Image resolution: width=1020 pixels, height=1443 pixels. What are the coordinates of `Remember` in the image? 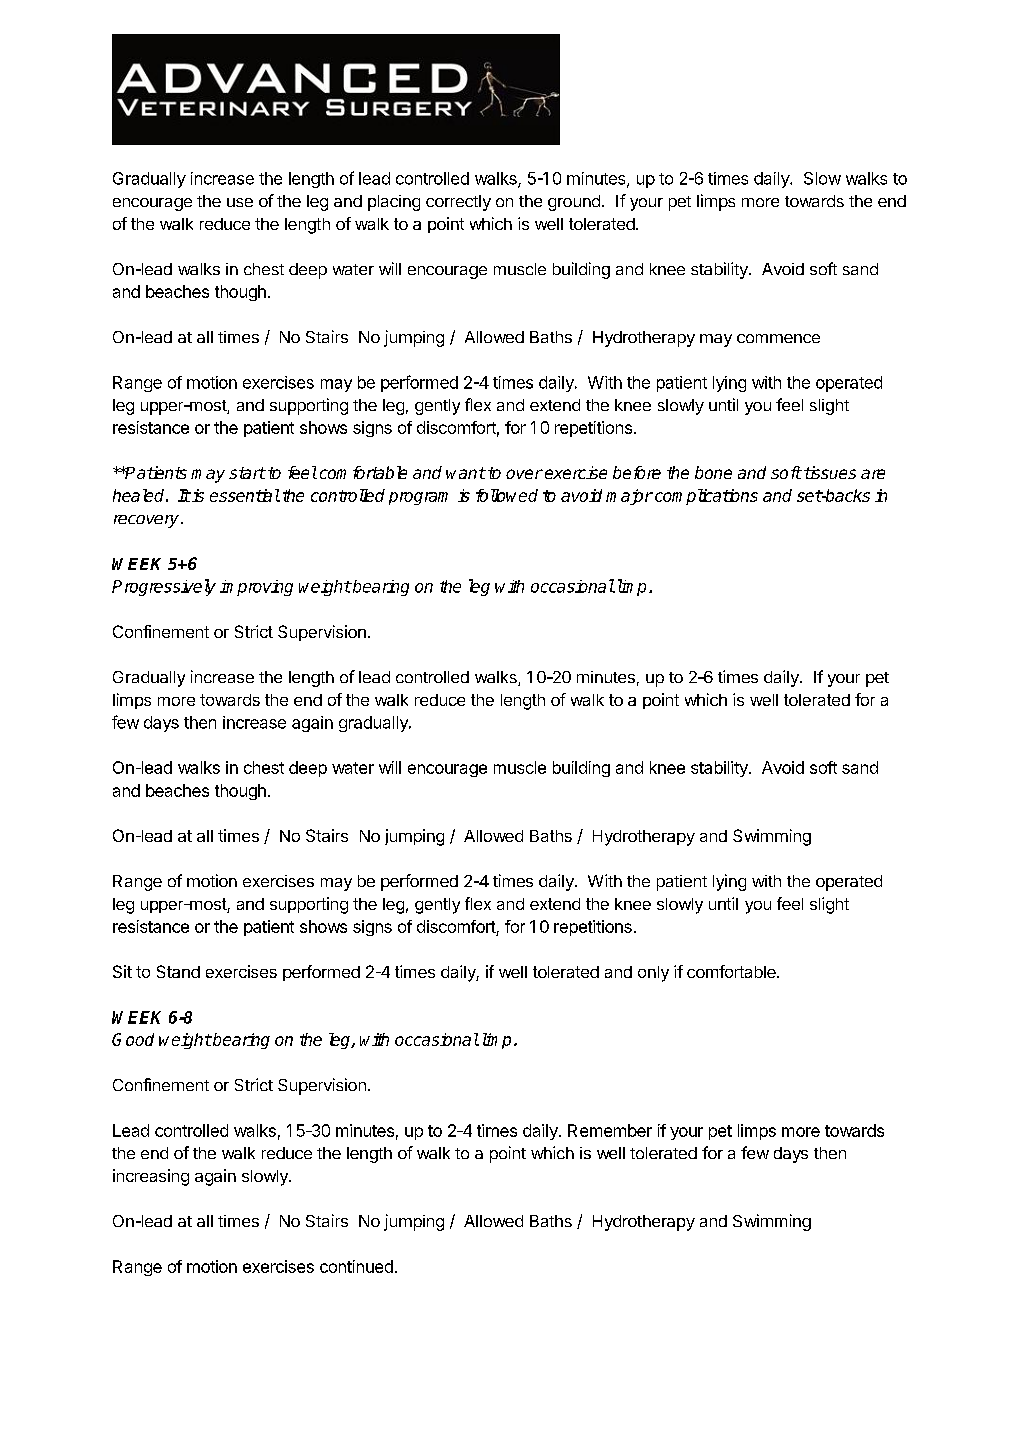 It's located at (610, 1130).
